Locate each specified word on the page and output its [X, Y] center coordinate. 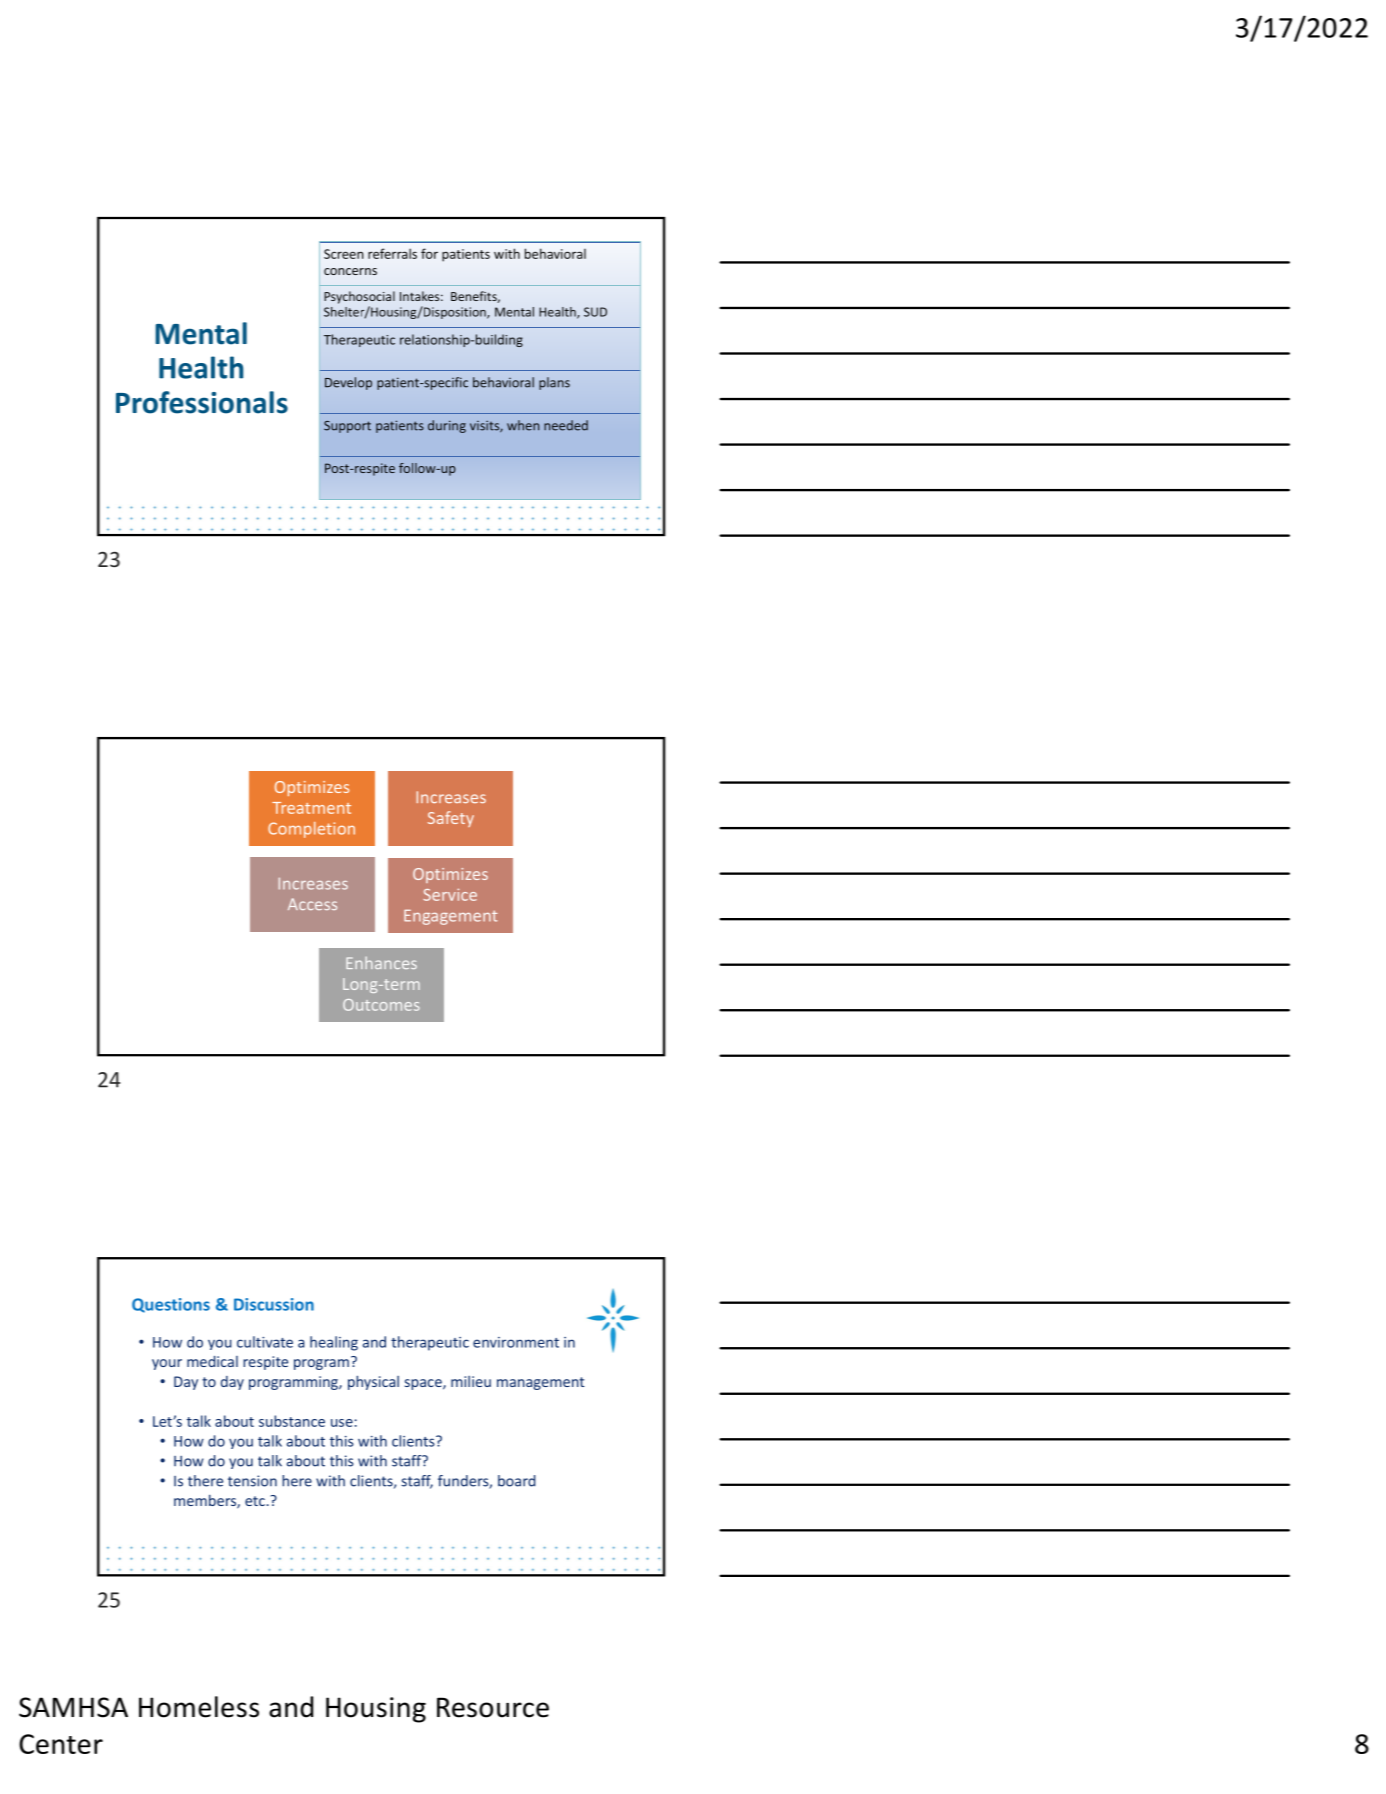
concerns [350, 271]
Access [312, 904]
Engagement [450, 917]
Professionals [202, 402]
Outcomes [381, 1005]
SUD [595, 312]
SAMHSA [73, 1707]
